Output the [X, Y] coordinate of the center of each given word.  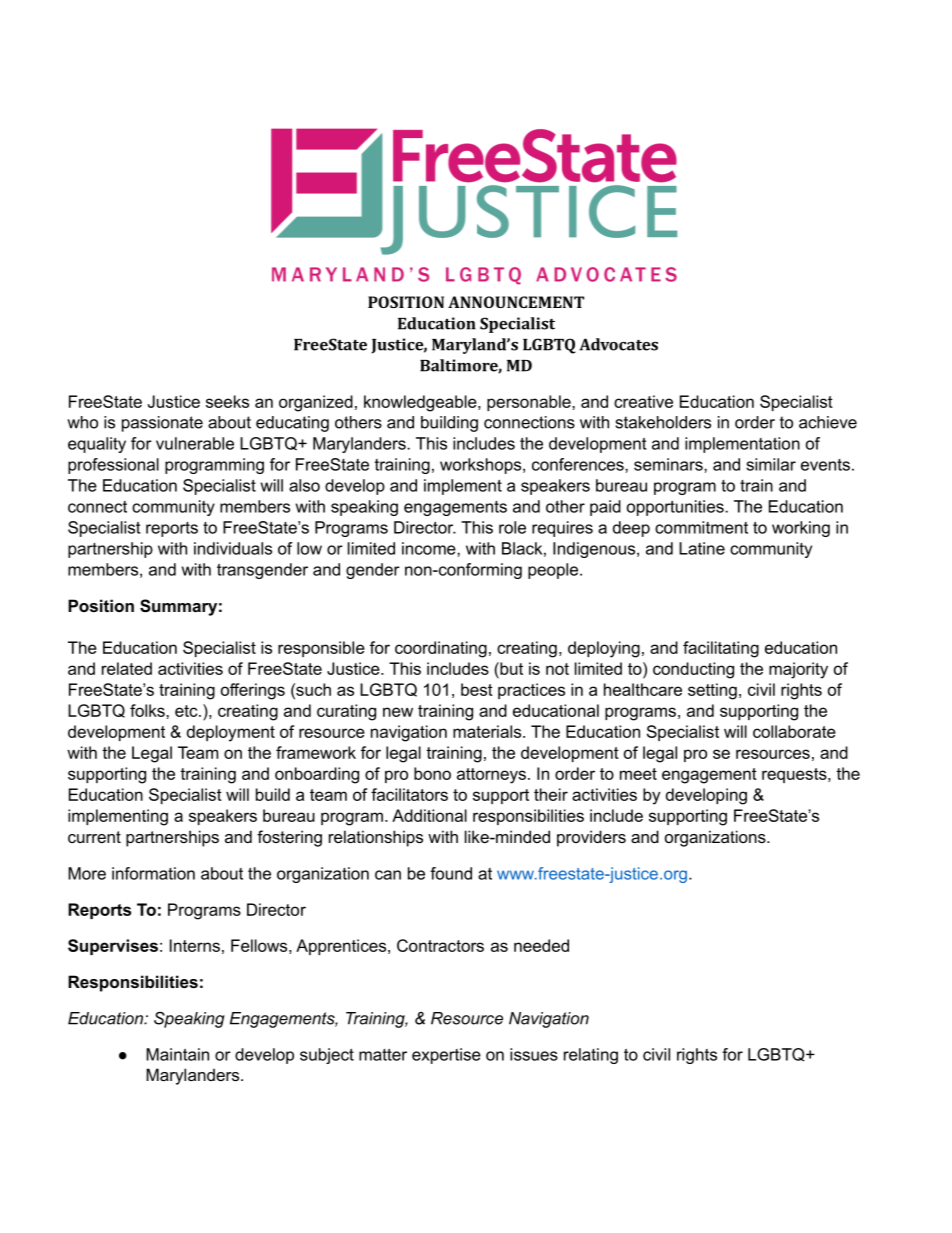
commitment [701, 527]
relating [591, 1056]
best [477, 689]
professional [113, 466]
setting [712, 691]
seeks [227, 401]
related [127, 668]
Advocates [618, 344]
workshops [482, 466]
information [153, 873]
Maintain [177, 1054]
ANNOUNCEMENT [516, 302]
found [451, 873]
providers [591, 838]
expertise [446, 1056]
